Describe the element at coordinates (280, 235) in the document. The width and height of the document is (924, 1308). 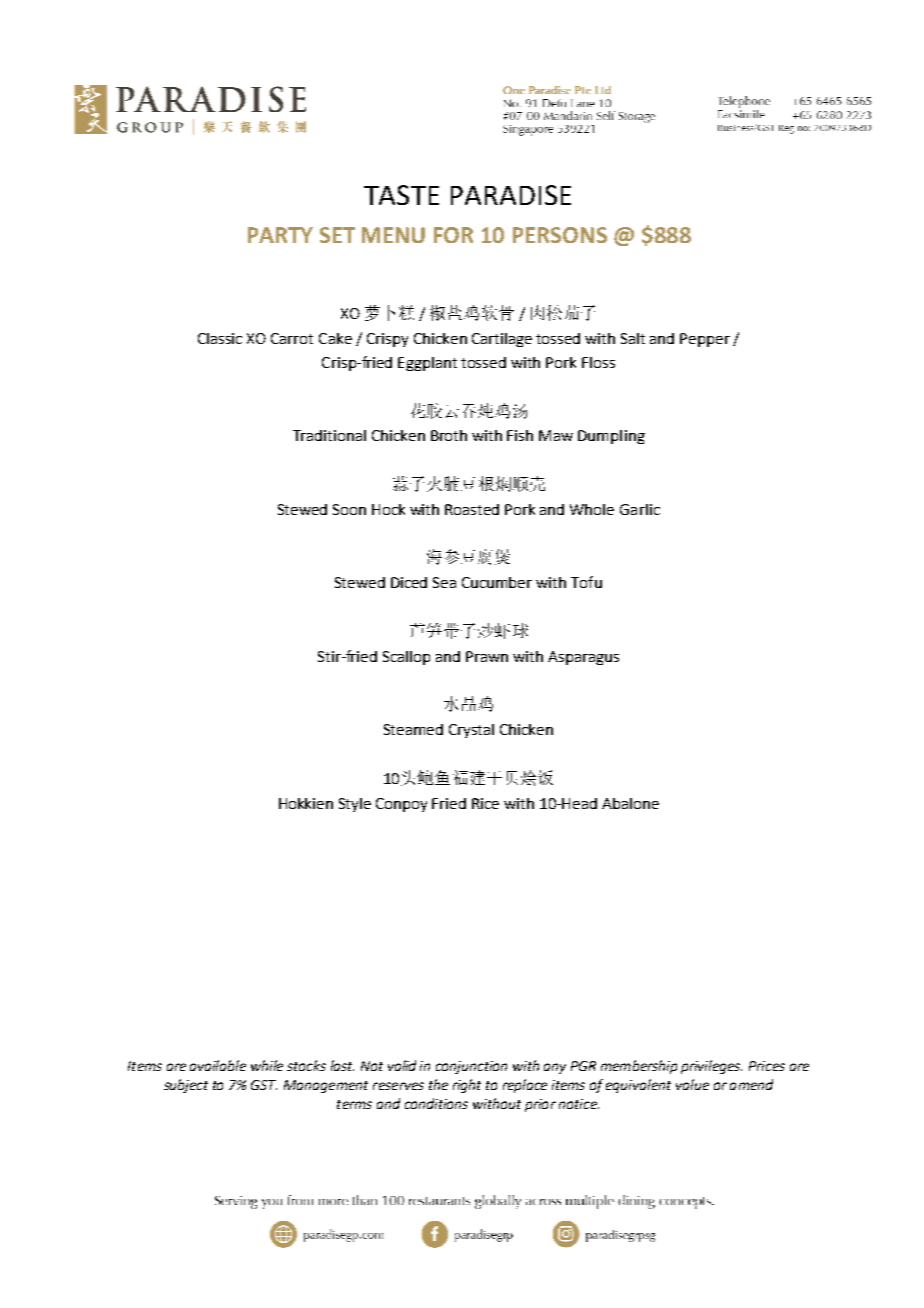
I see `PARTY` at that location.
